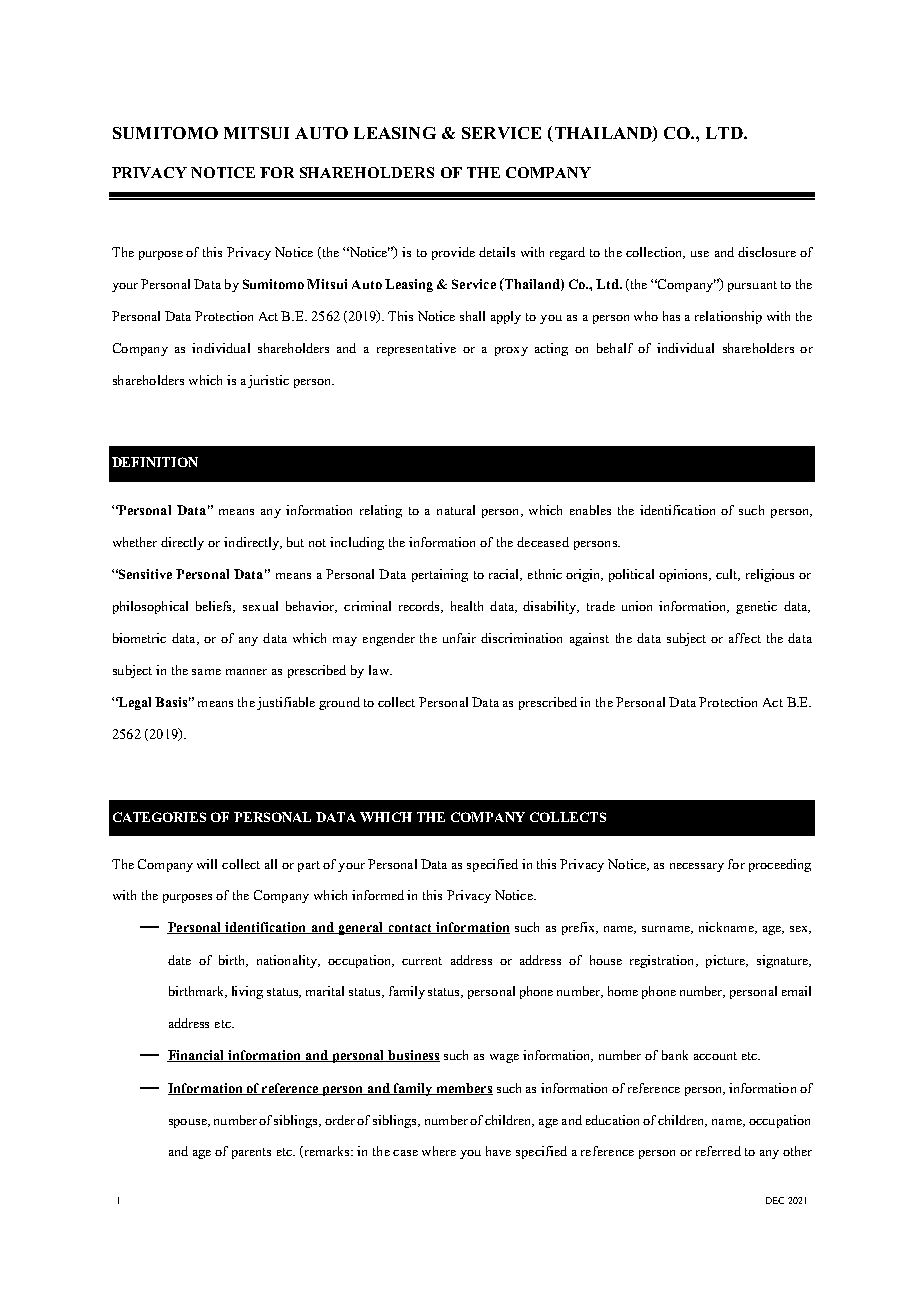 The height and width of the screenshot is (1308, 924). I want to click on affect, so click(745, 638).
